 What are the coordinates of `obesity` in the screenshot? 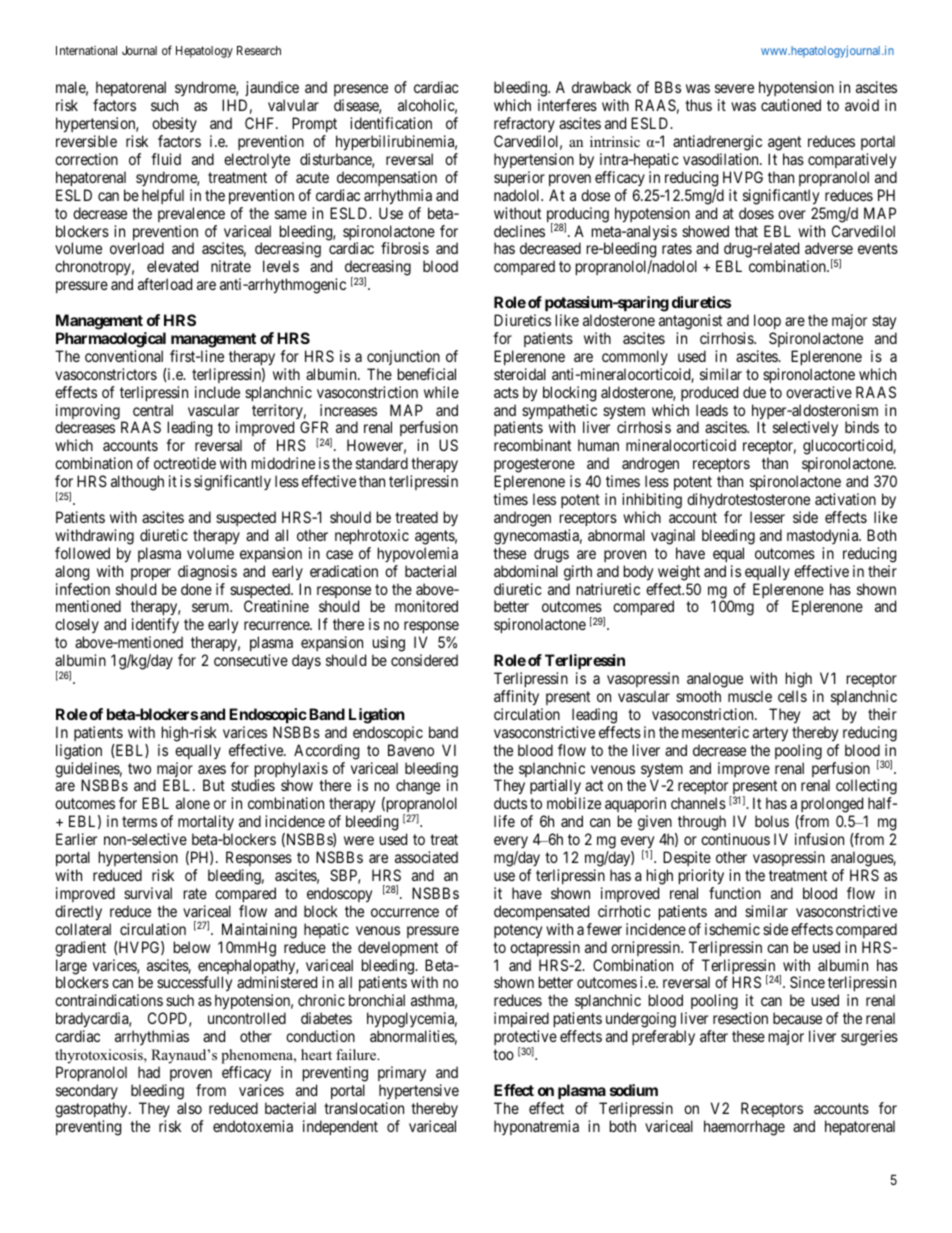 It's located at (174, 124).
